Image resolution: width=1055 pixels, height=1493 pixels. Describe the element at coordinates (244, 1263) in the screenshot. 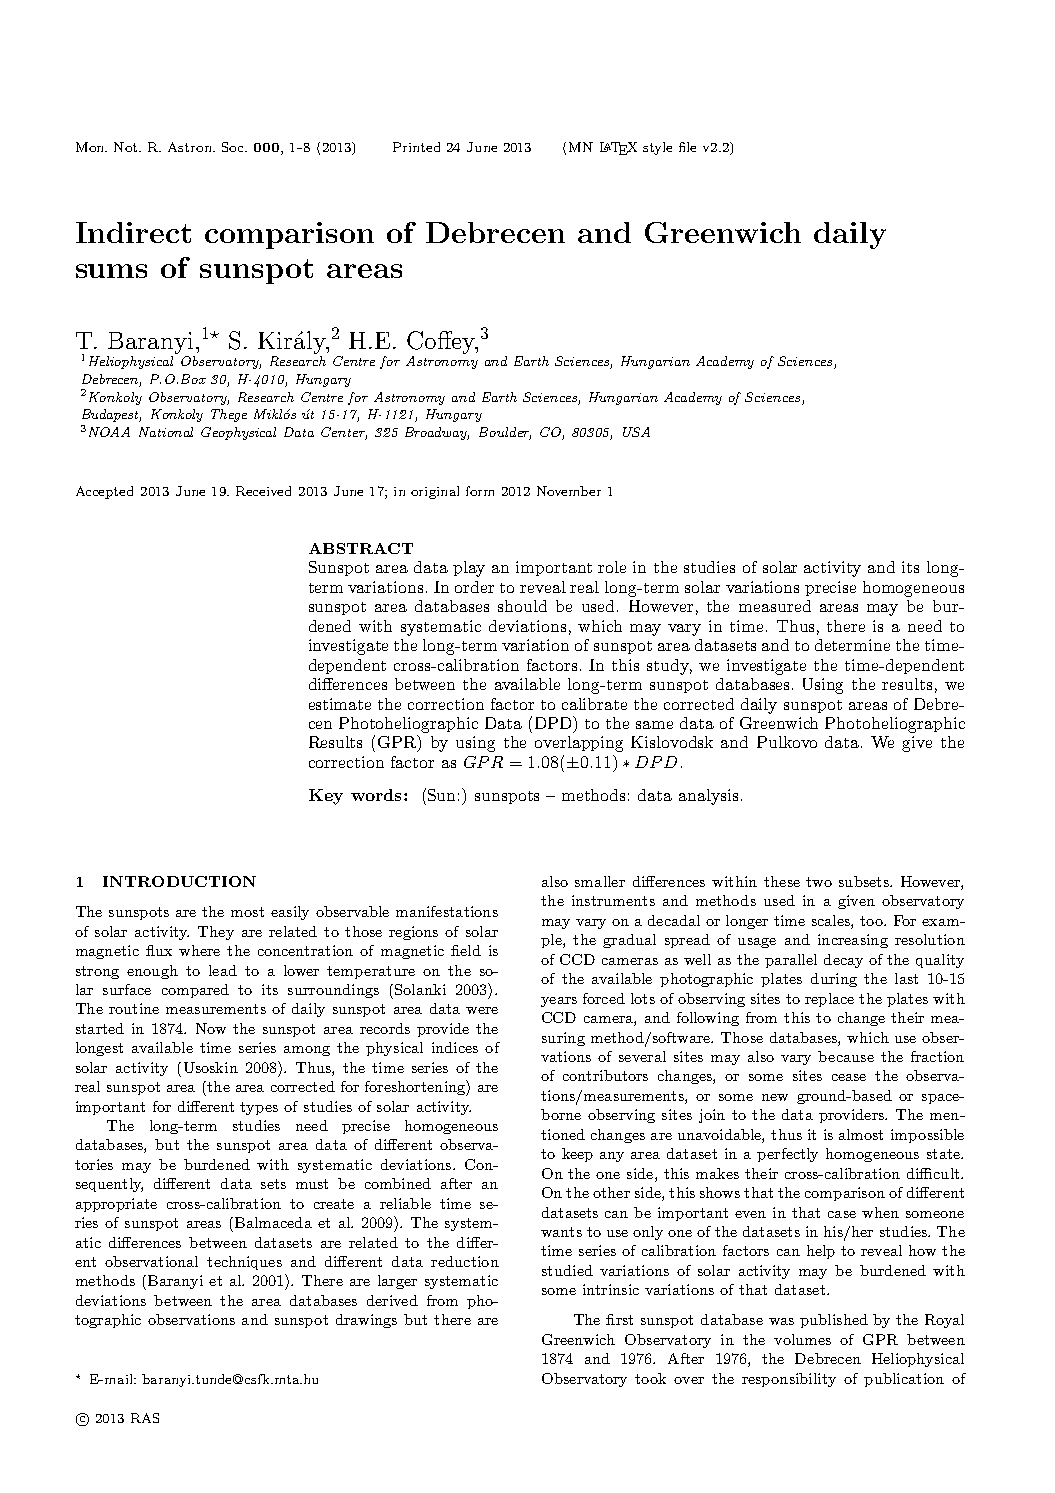

I see `techniques` at that location.
